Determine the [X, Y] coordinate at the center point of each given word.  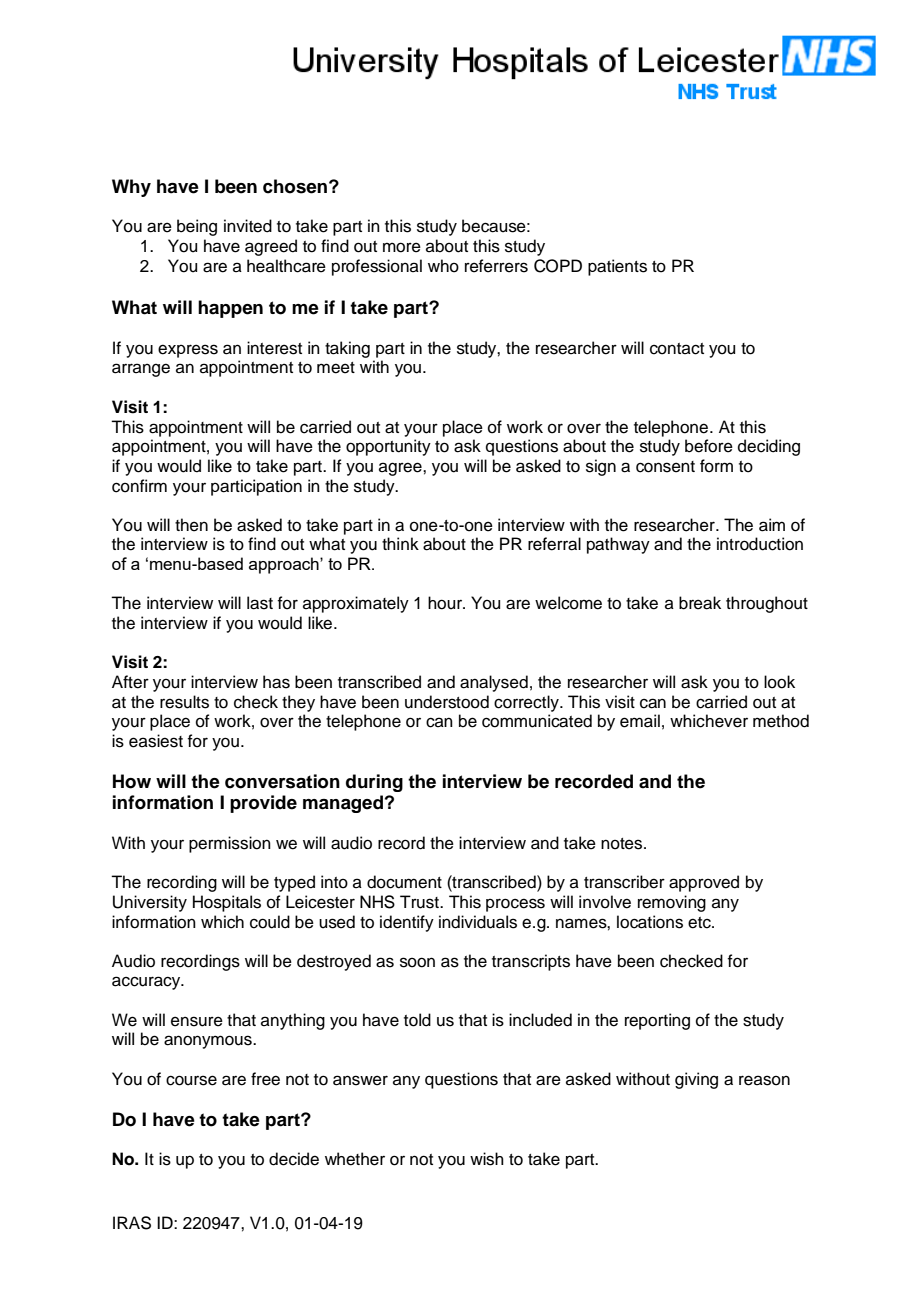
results [184, 702]
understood [447, 702]
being [197, 227]
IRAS [132, 1223]
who [443, 266]
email [640, 721]
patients [617, 267]
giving [696, 1080]
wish [487, 1159]
